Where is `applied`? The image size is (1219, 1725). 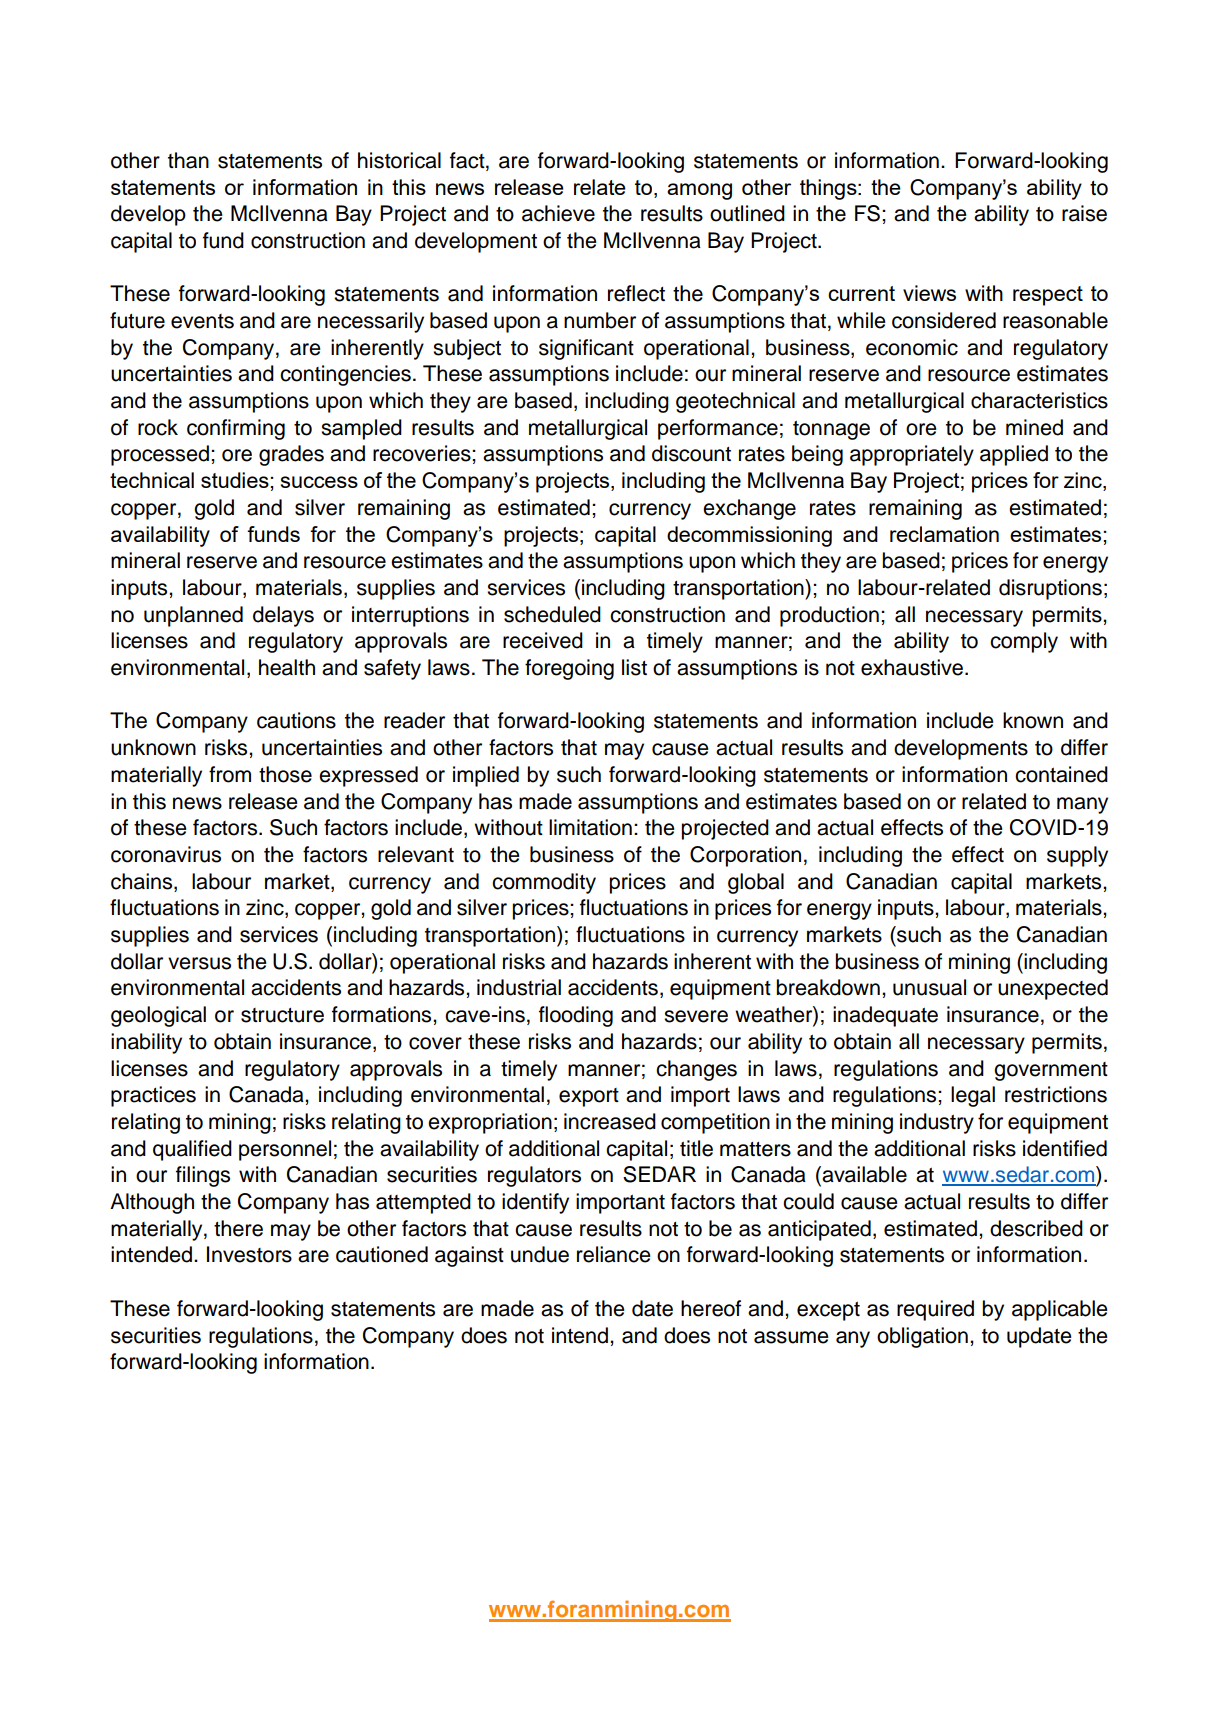 applied is located at coordinates (1014, 455).
